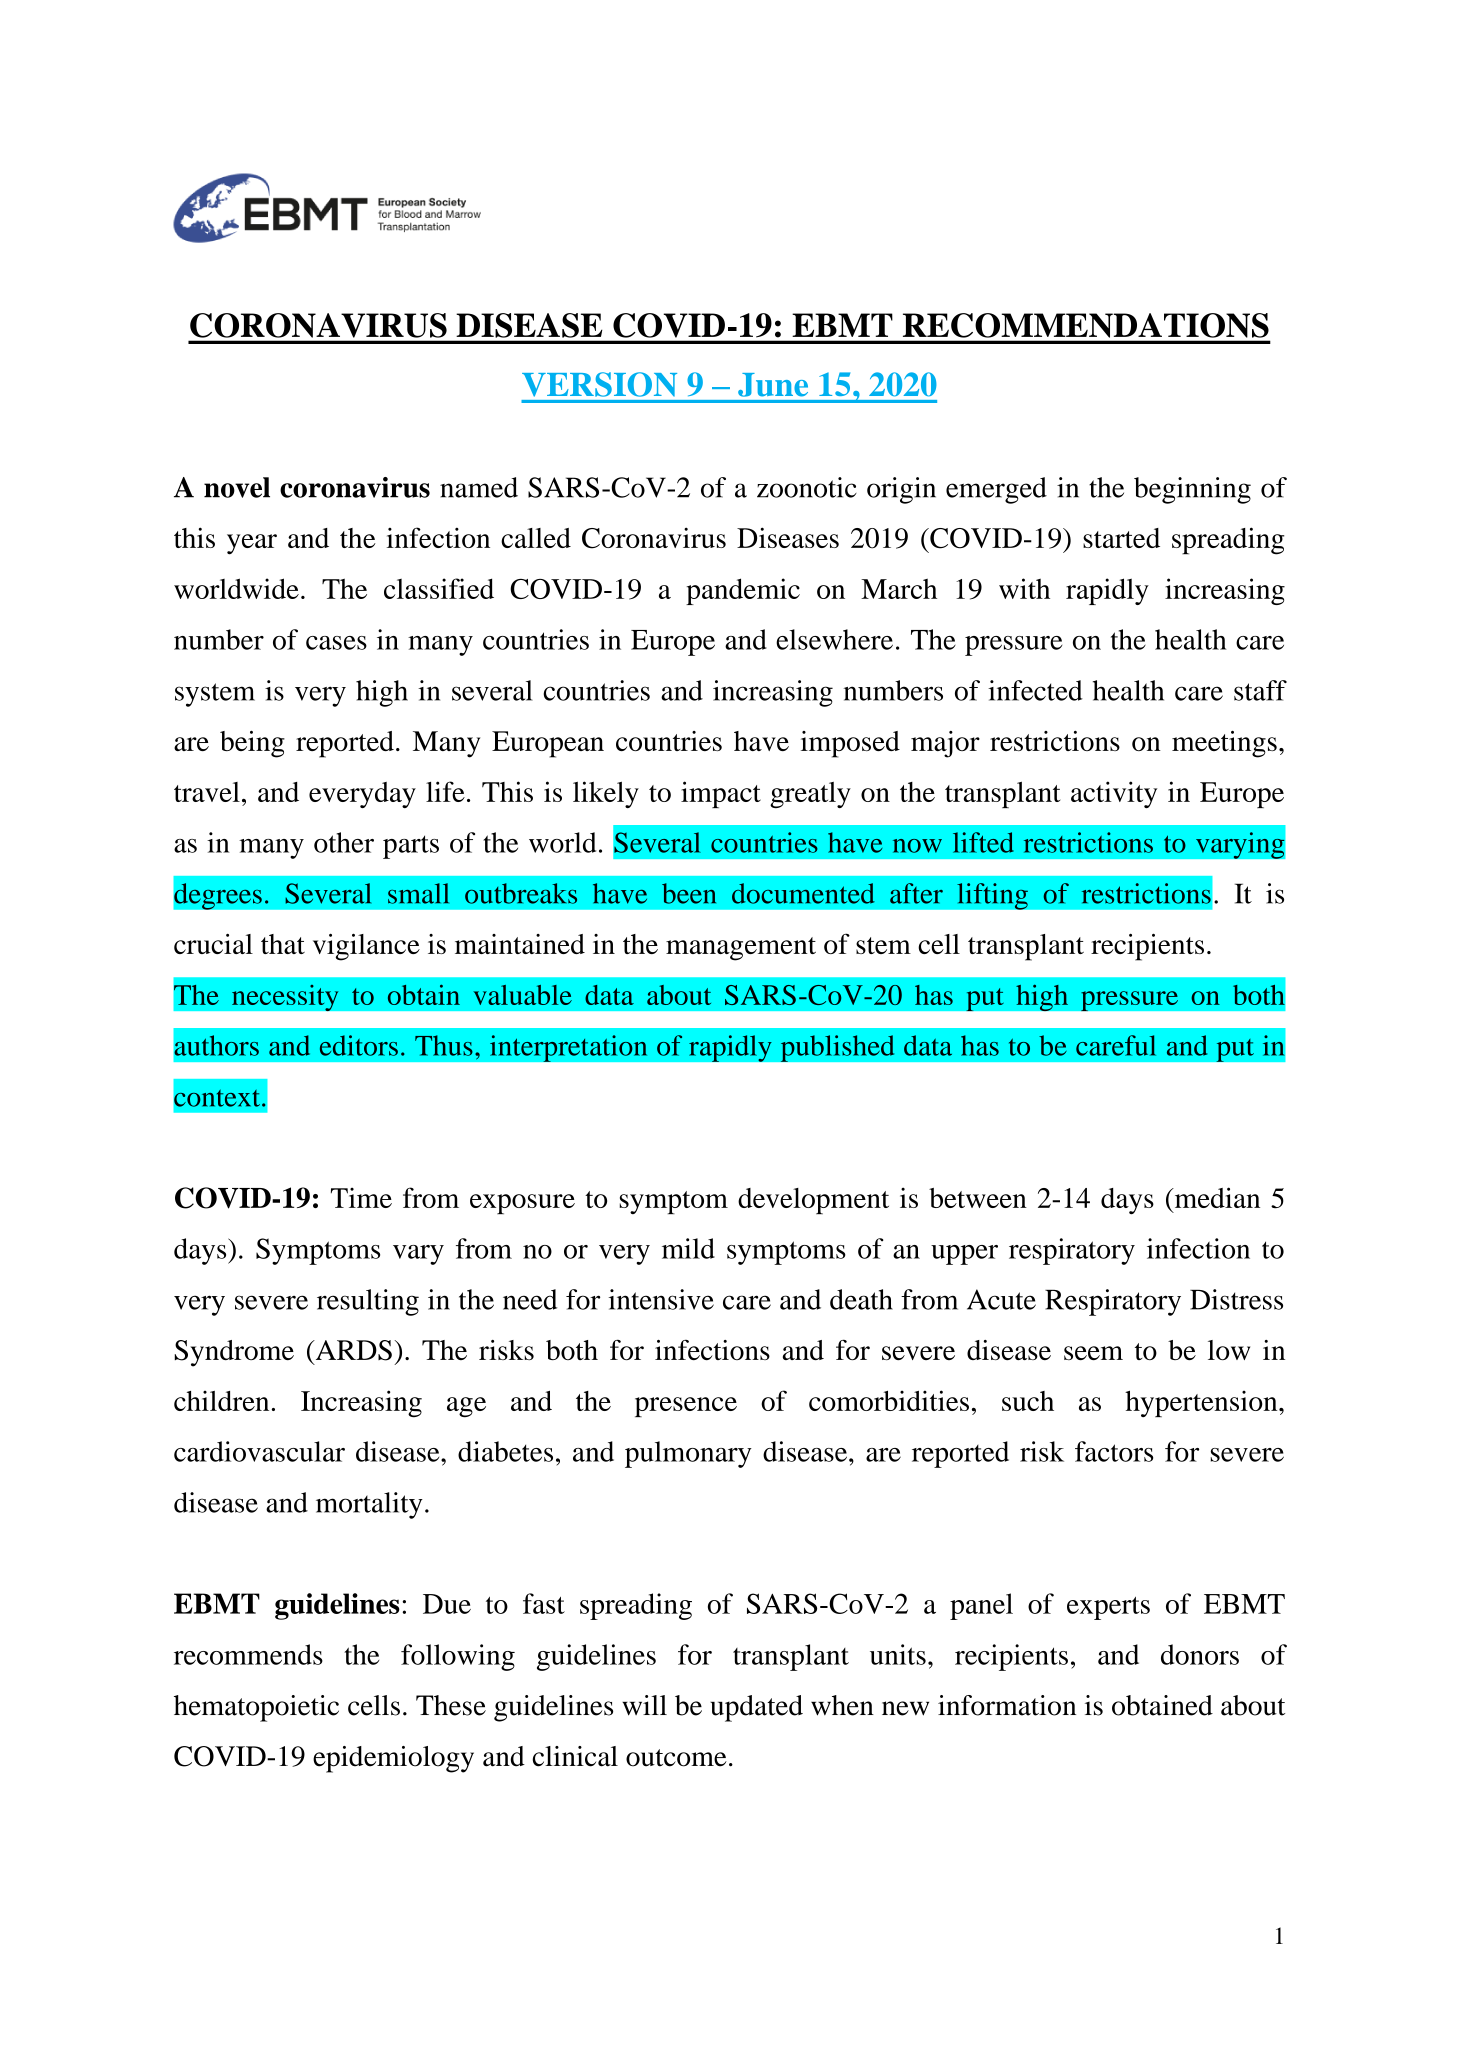  I want to click on Distress, so click(1236, 1299).
